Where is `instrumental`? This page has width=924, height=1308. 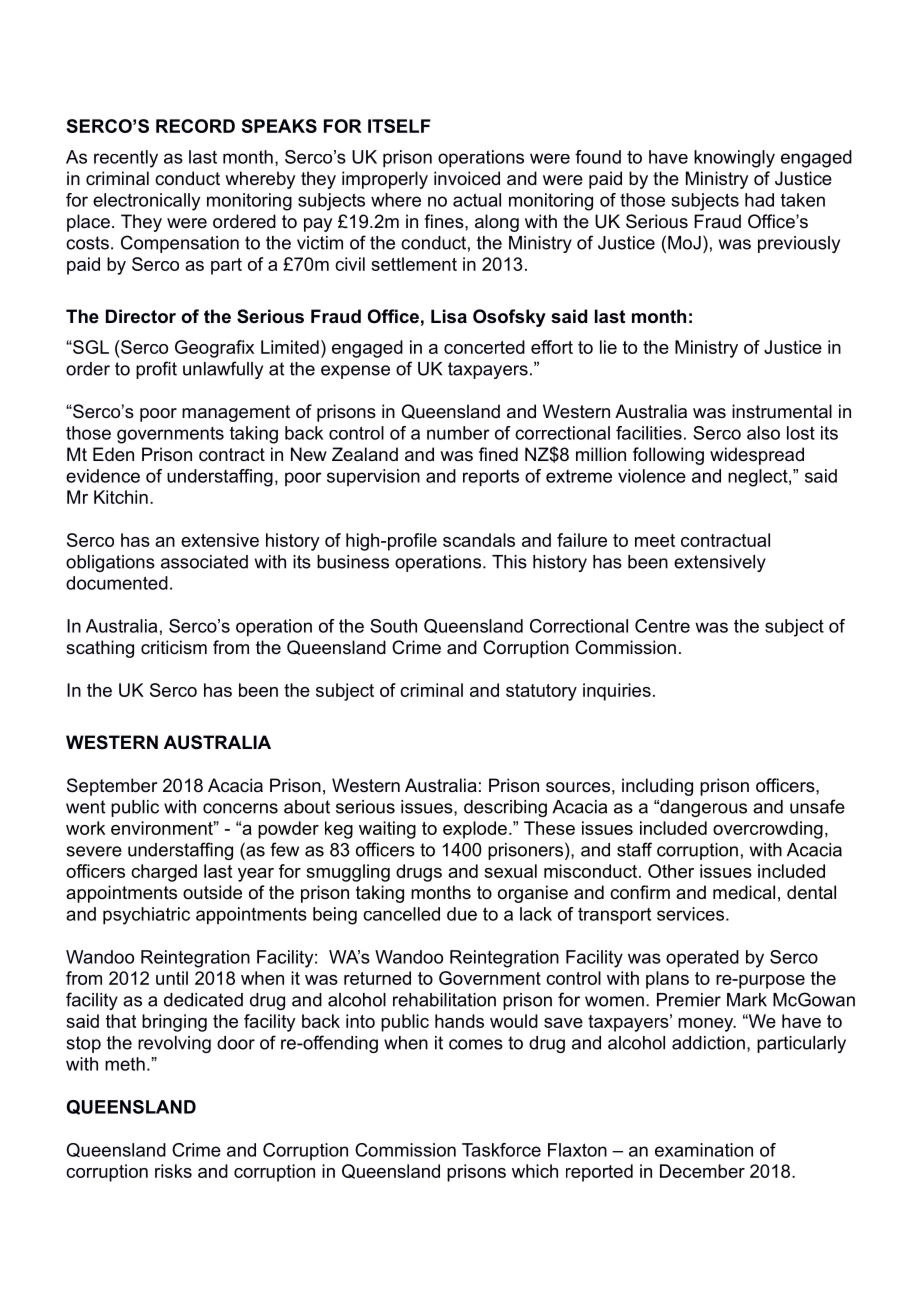
instrumental is located at coordinates (782, 411).
